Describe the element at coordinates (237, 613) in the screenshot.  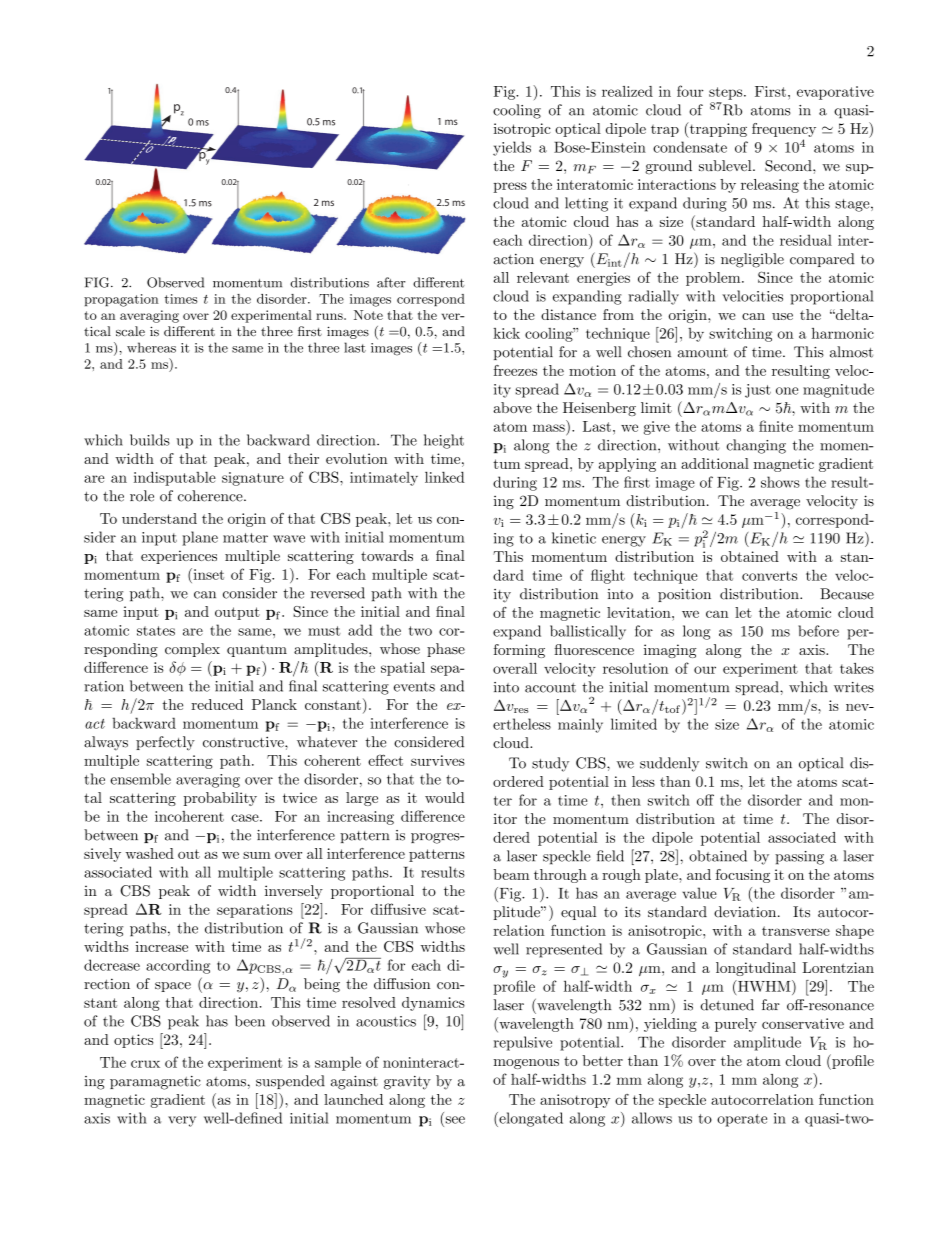
I see `output` at that location.
